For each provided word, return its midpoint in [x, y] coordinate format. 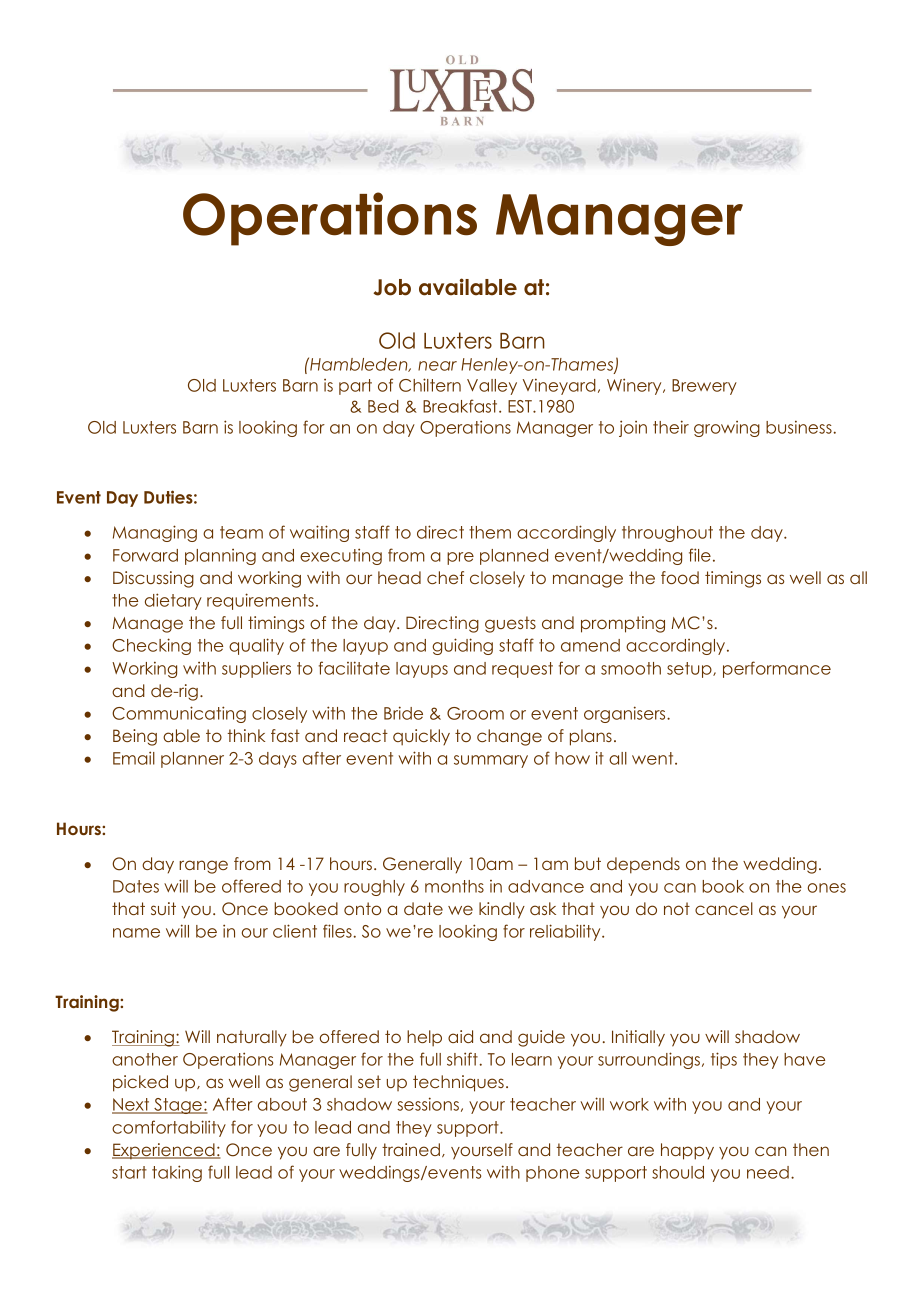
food [680, 577]
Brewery [704, 387]
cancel [724, 908]
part [355, 387]
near [437, 366]
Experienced [164, 1151]
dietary [173, 601]
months [454, 886]
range [203, 867]
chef [445, 577]
